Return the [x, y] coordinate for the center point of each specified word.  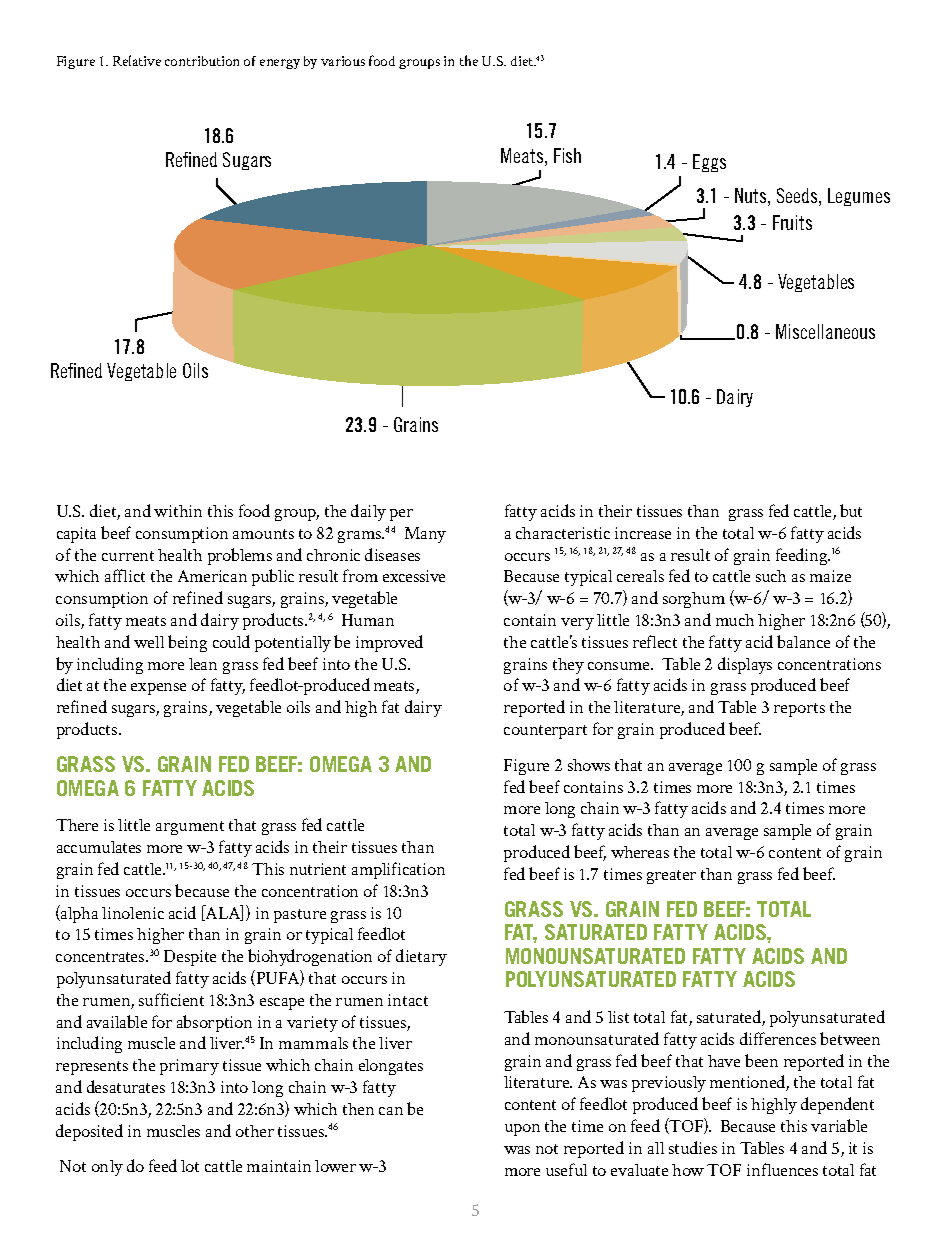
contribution [202, 61]
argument [190, 828]
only [107, 1168]
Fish [567, 155]
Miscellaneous [825, 331]
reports [799, 710]
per [401, 515]
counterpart [545, 732]
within [178, 511]
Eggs [709, 163]
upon [522, 1130]
